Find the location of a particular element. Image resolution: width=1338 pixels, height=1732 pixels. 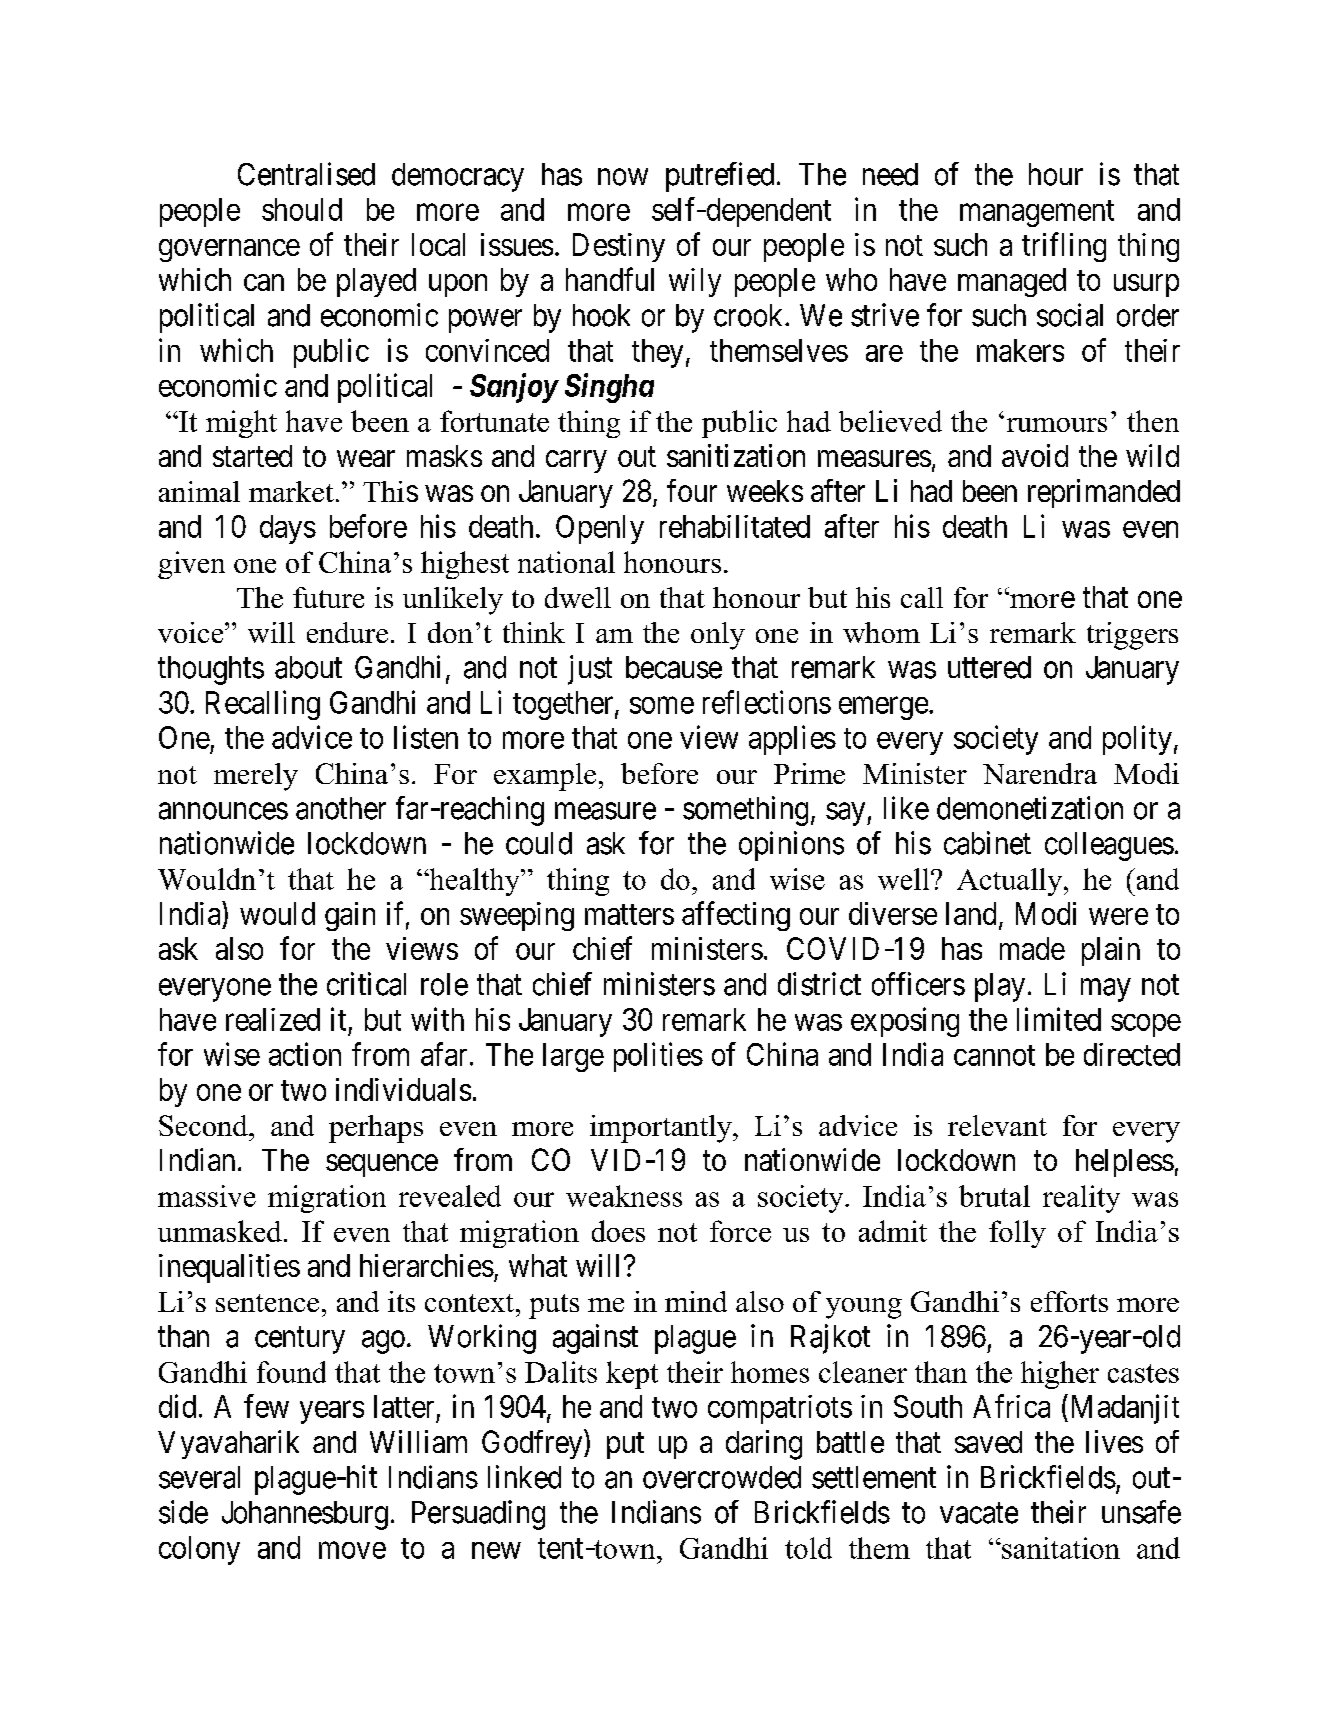

move is located at coordinates (352, 1550).
